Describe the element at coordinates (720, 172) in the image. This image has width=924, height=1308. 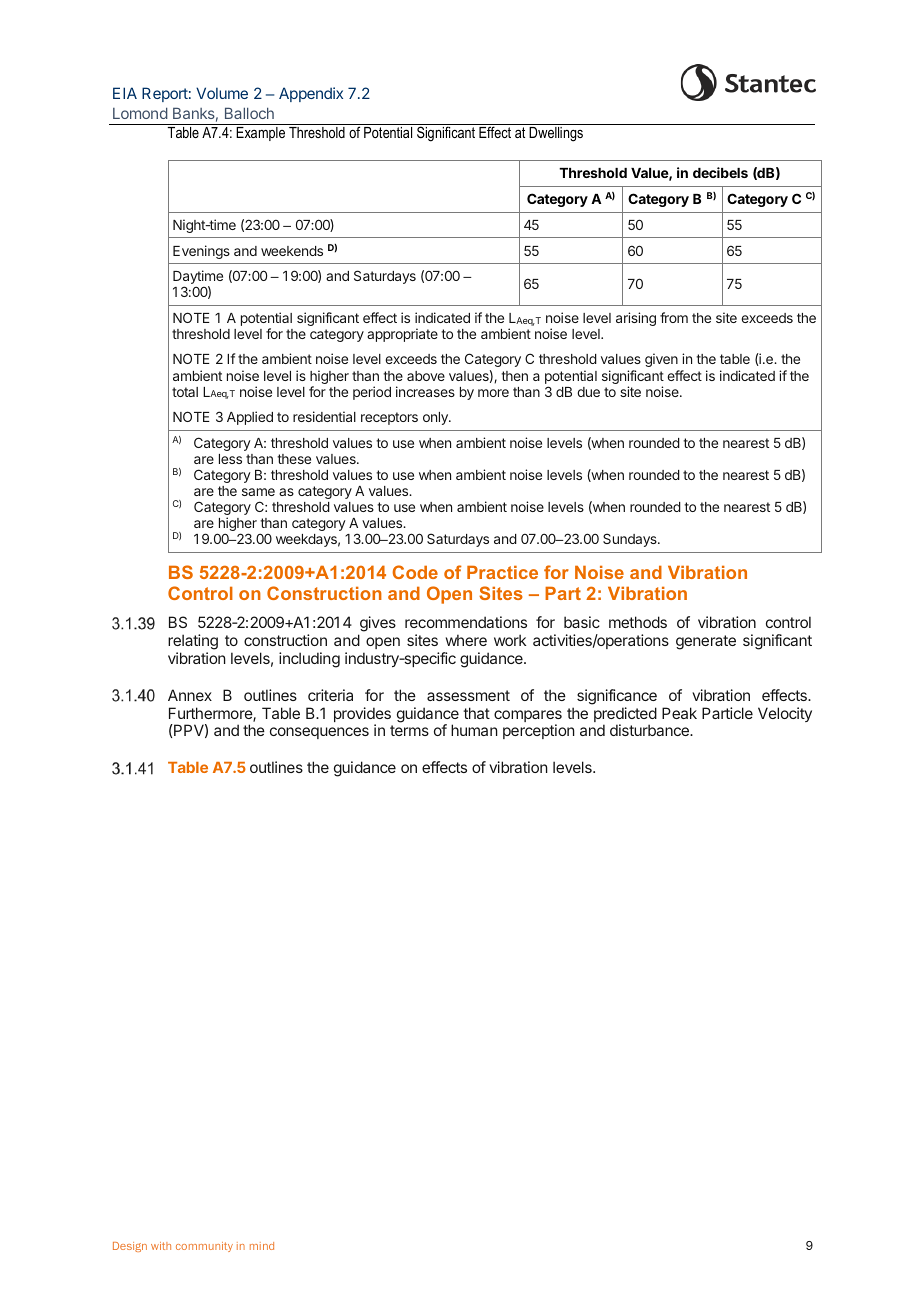
I see `decibels` at that location.
